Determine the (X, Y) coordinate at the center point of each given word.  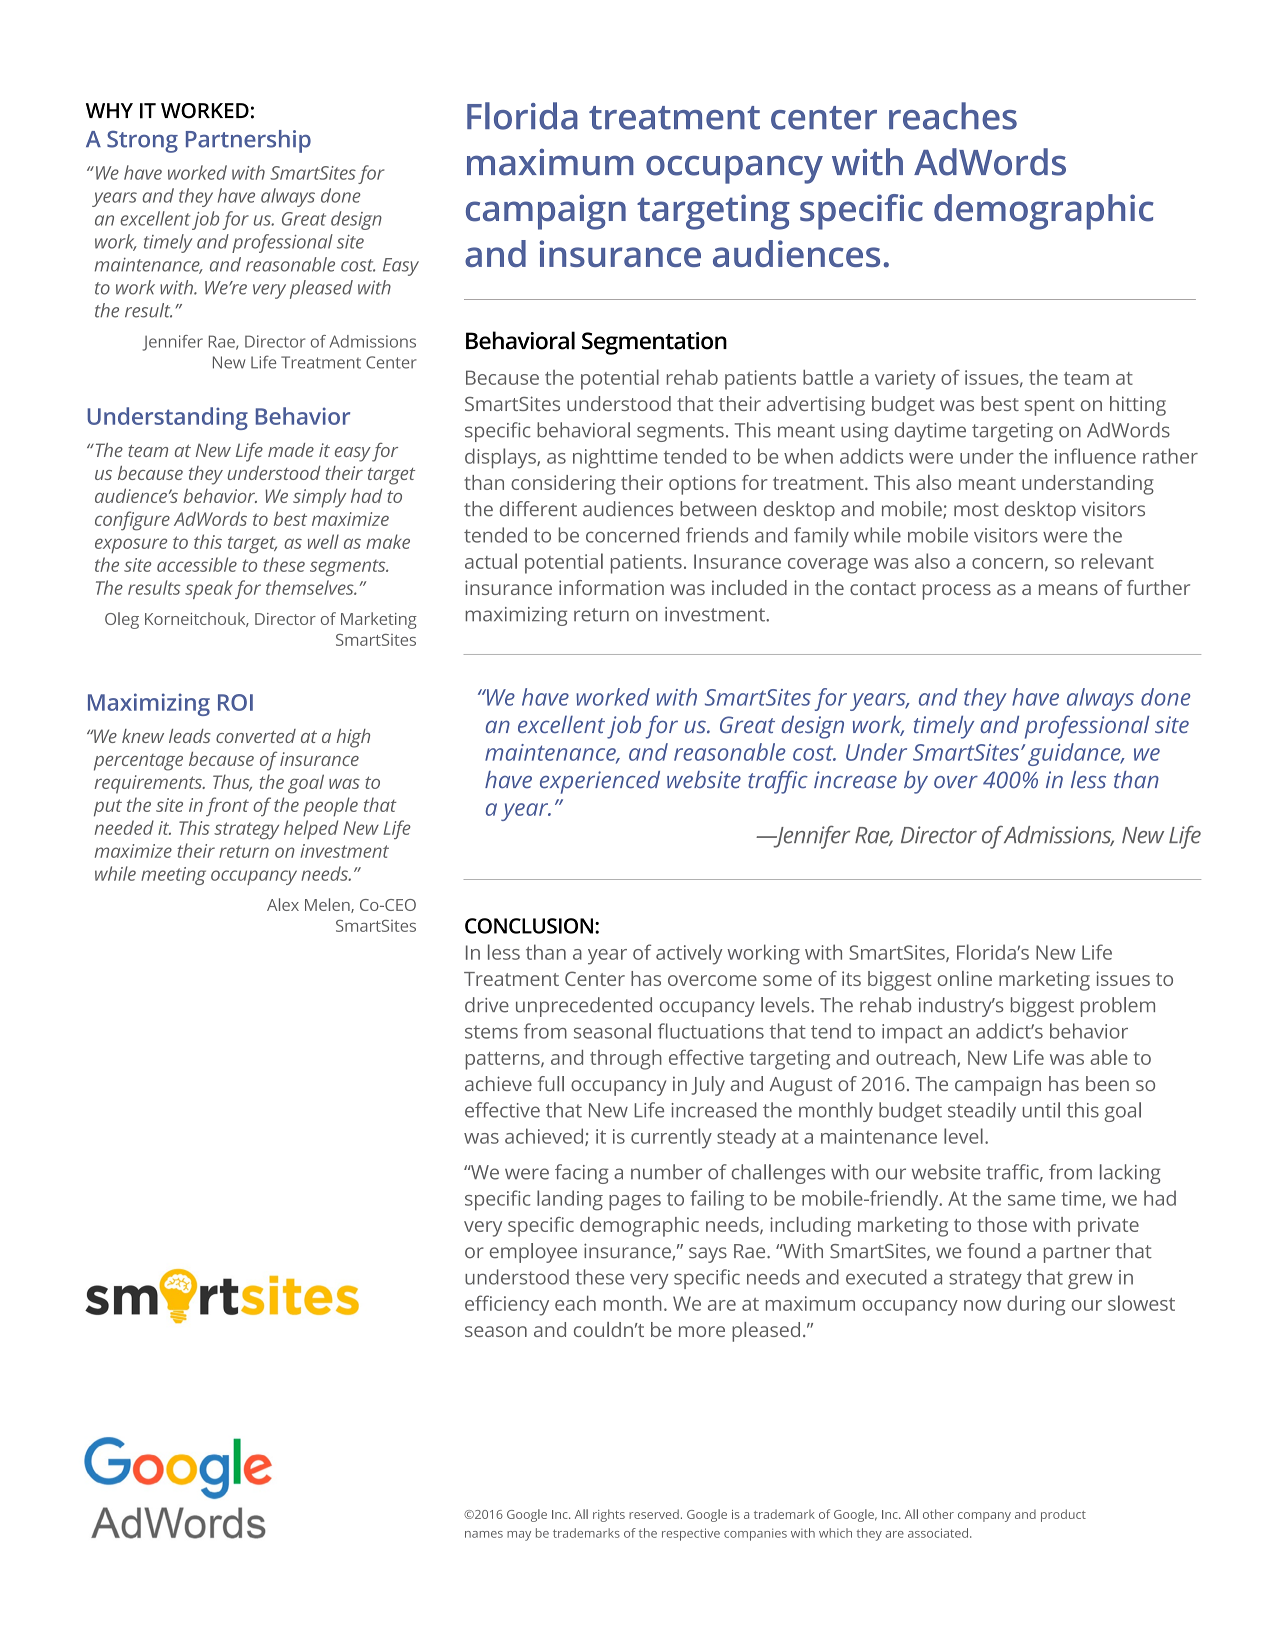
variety (905, 380)
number (666, 1172)
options (702, 485)
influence (1095, 456)
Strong (142, 142)
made (291, 450)
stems (491, 1032)
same (1031, 1200)
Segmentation (654, 343)
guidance (1075, 754)
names (484, 1534)
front (227, 807)
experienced (600, 782)
